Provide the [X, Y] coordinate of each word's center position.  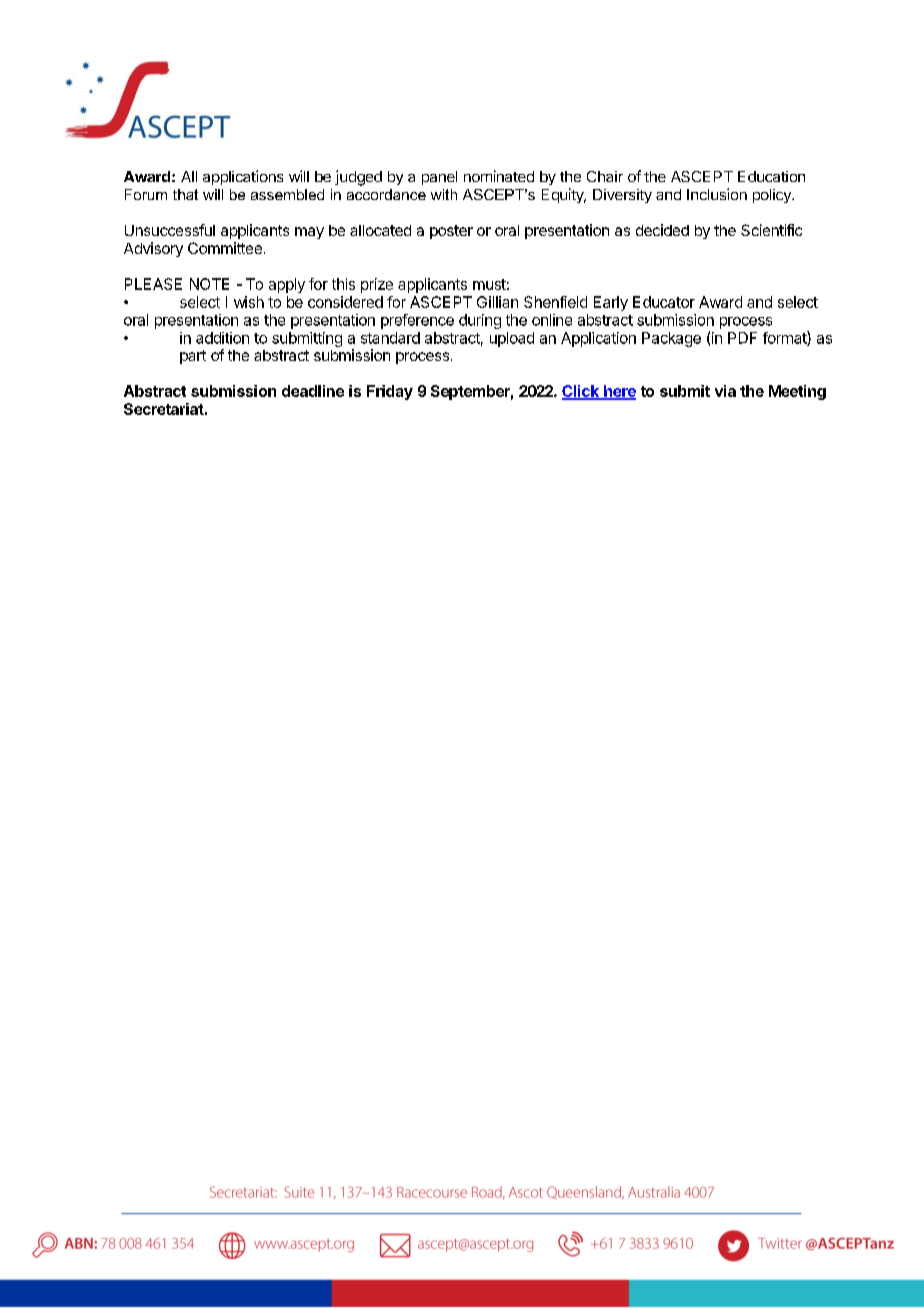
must [489, 284]
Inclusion [717, 194]
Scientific [771, 230]
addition [222, 338]
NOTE [209, 284]
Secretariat [164, 409]
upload [512, 339]
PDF [742, 338]
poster [451, 232]
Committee [225, 248]
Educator [664, 302]
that [185, 194]
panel [439, 178]
